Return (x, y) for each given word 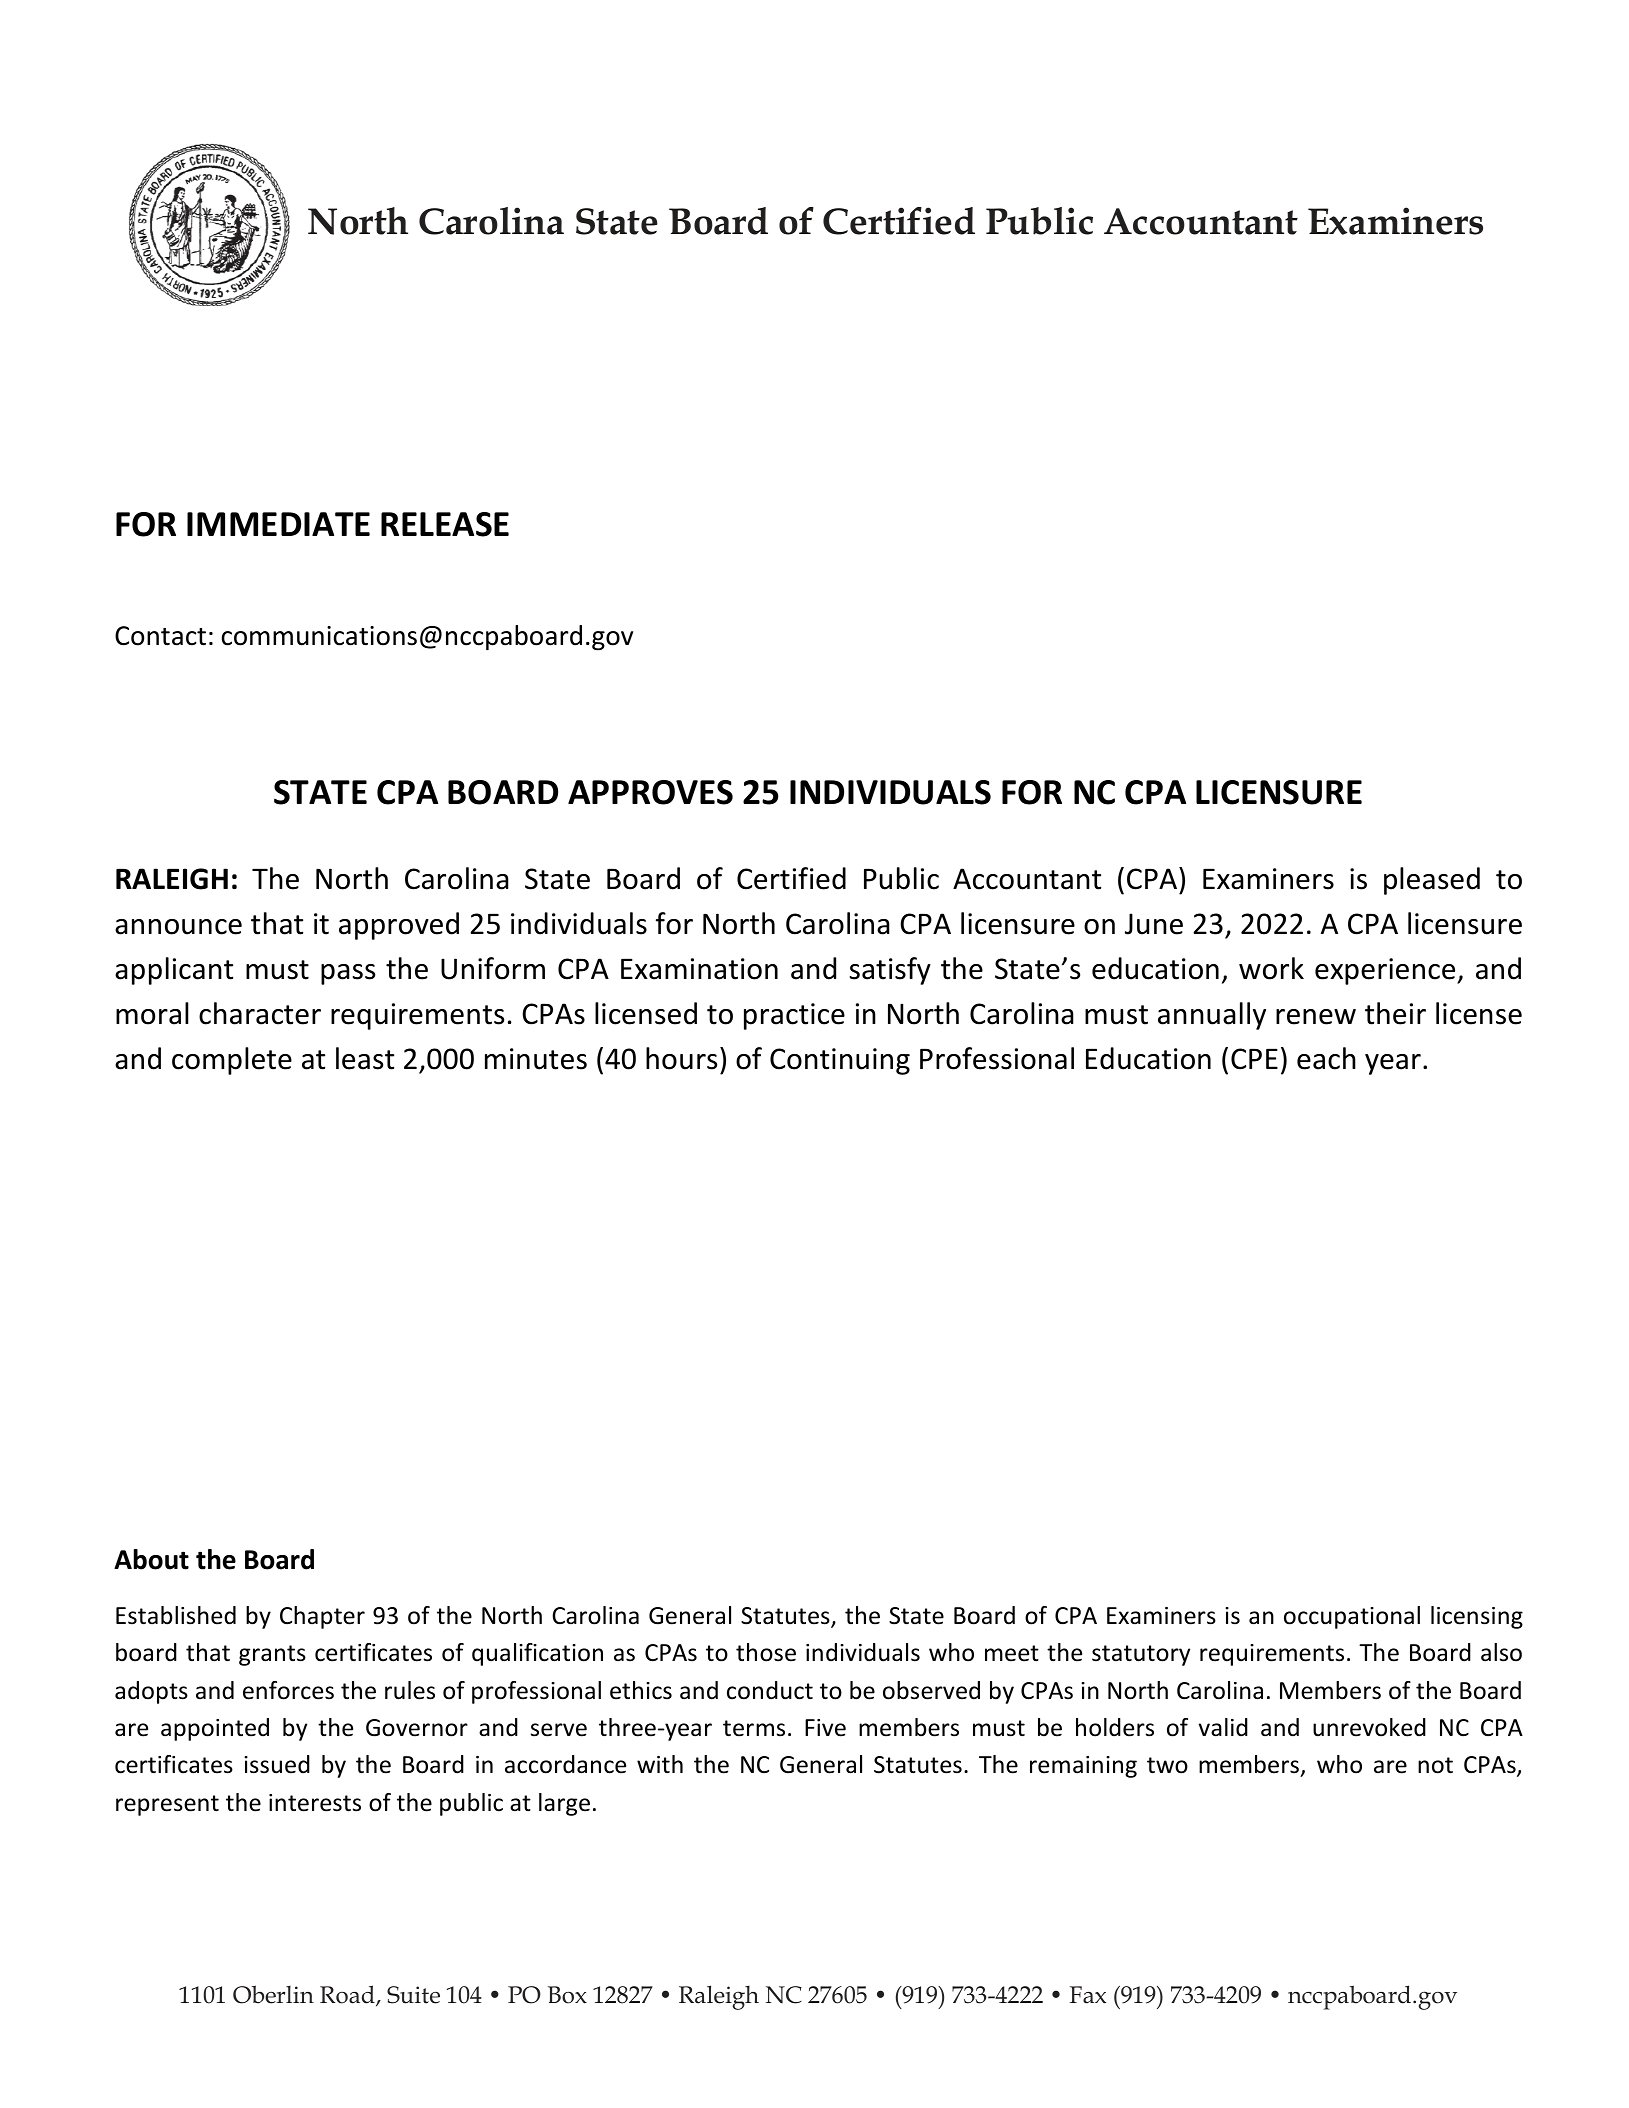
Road (348, 1995)
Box (567, 1995)
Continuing (840, 1061)
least (365, 1058)
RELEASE (445, 524)
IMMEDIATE (278, 524)
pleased (1432, 881)
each (1326, 1058)
